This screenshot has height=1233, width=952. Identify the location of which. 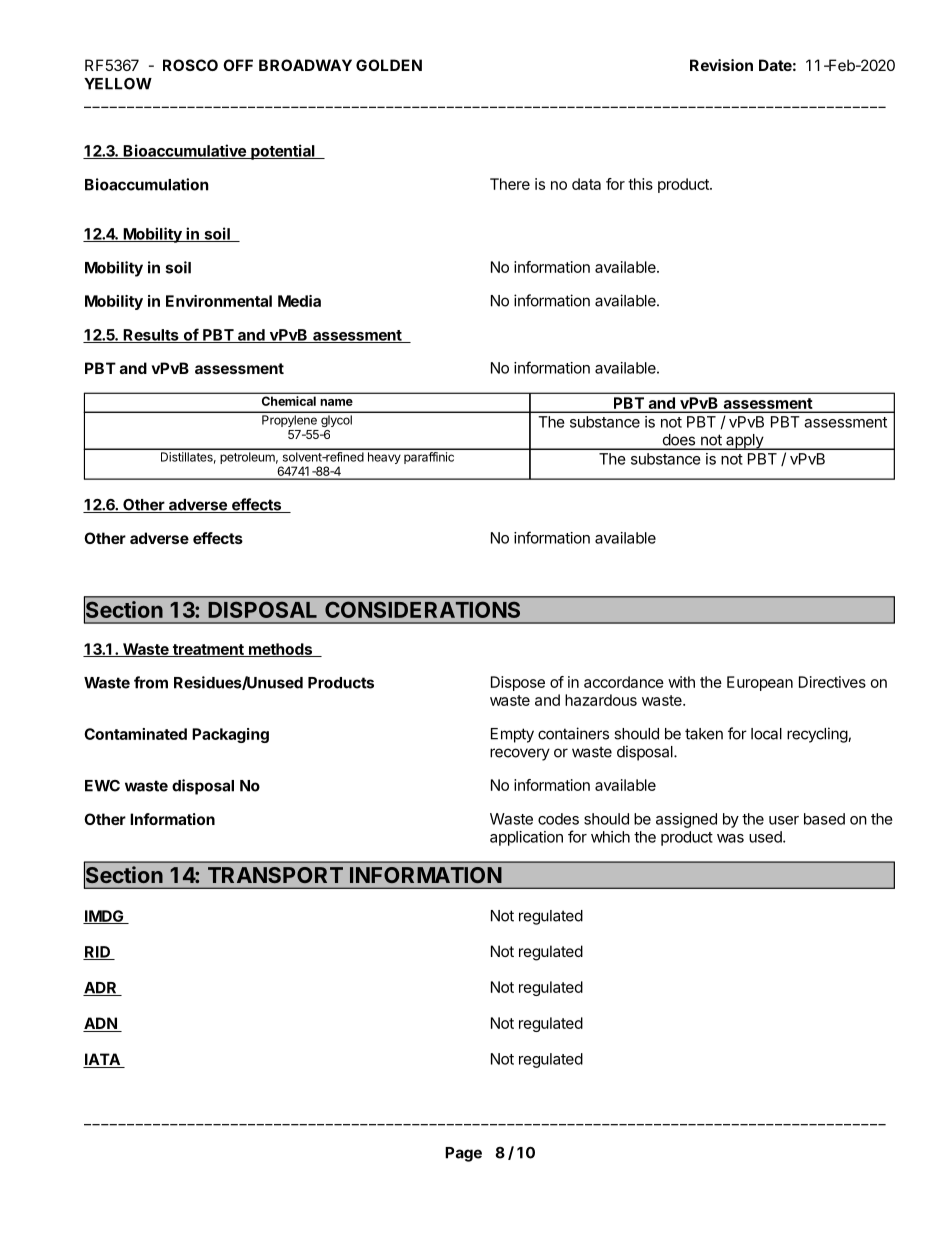
(610, 837).
